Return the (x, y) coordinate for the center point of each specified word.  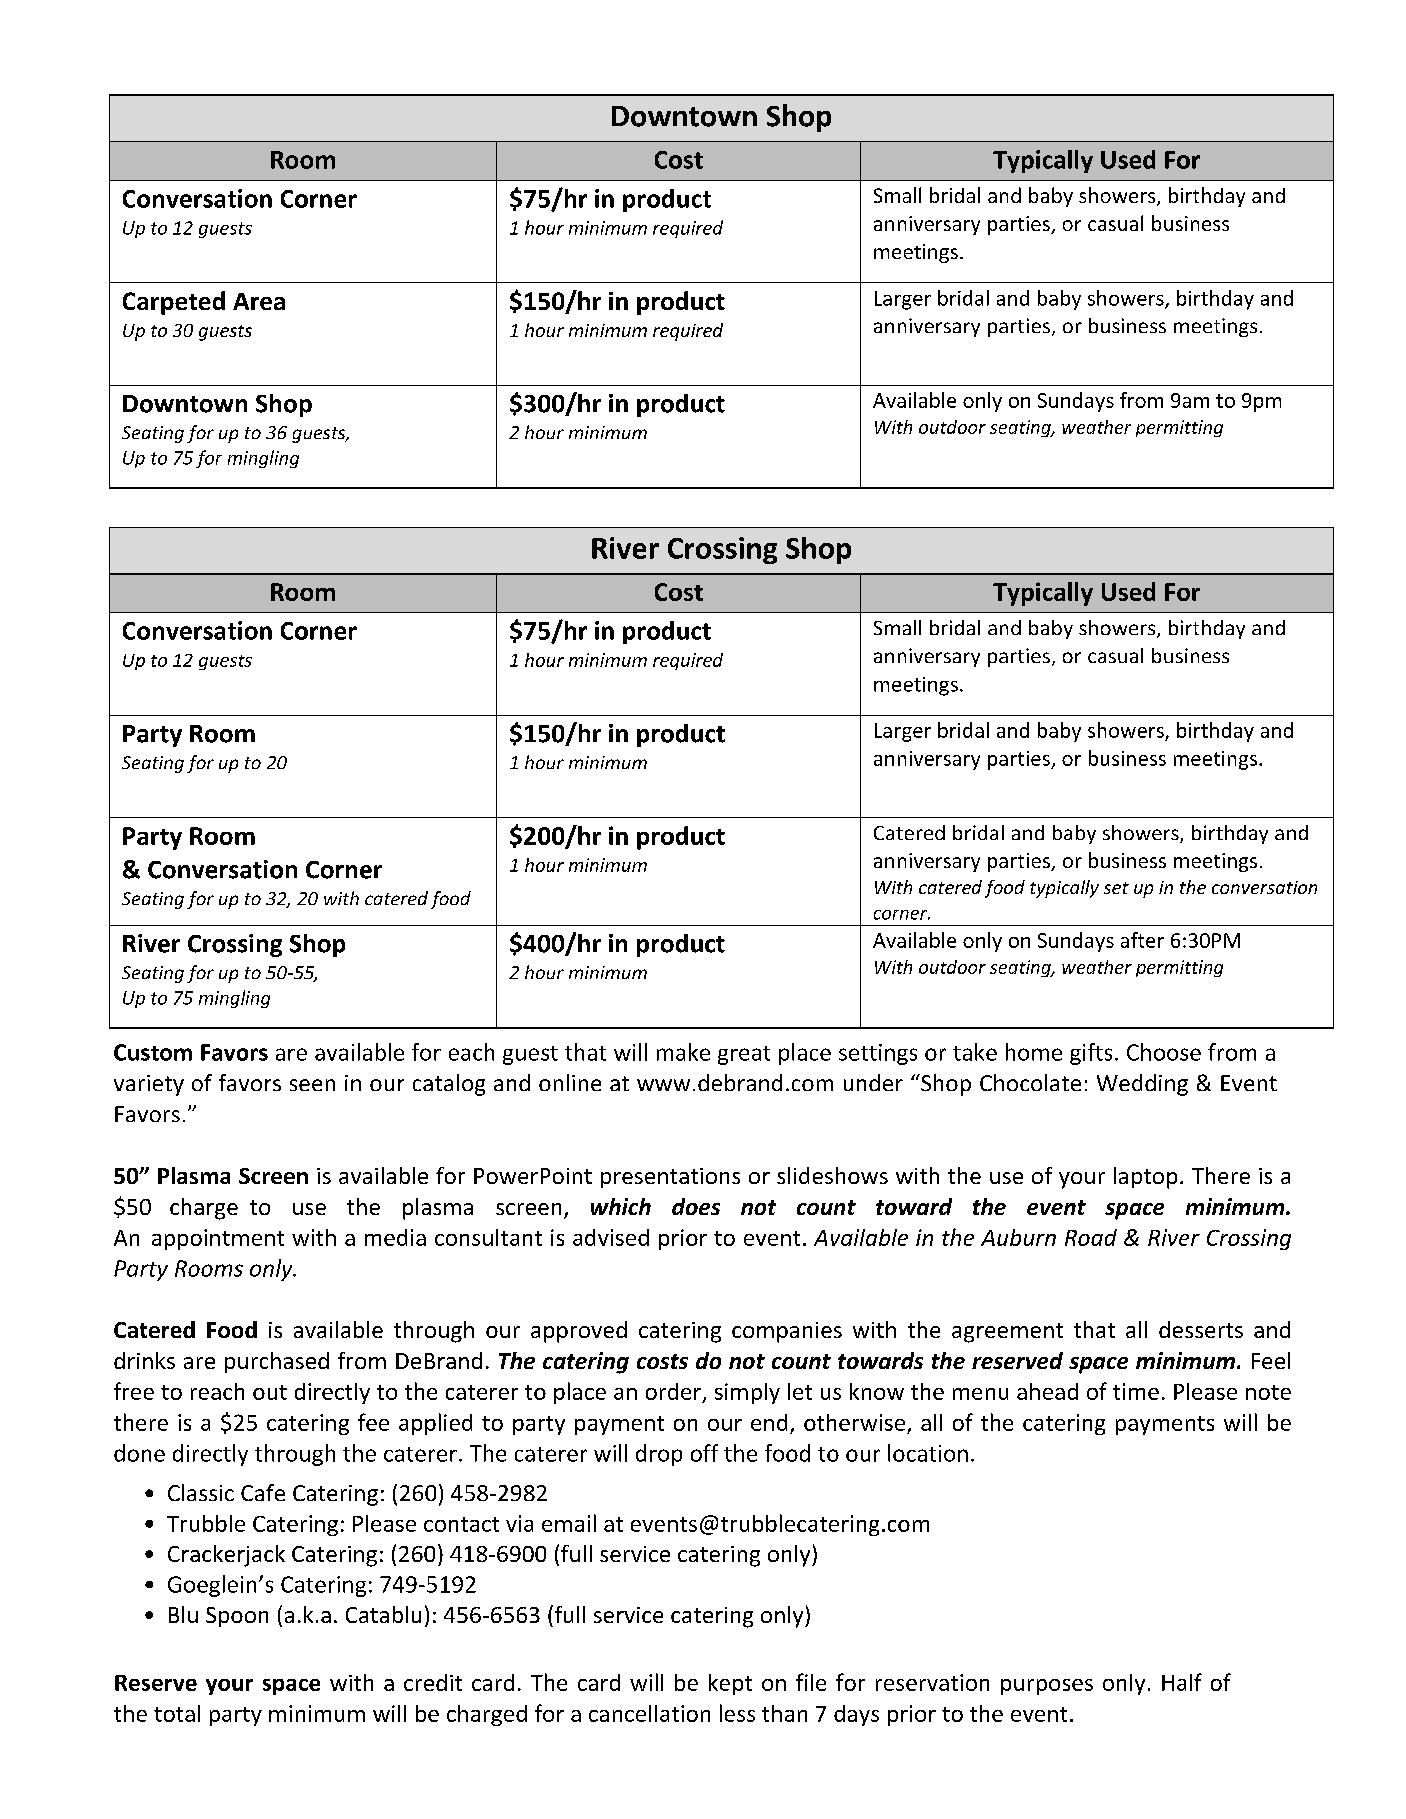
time (1136, 1391)
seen (312, 1085)
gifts (1091, 1054)
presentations (670, 1178)
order (674, 1393)
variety (149, 1085)
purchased (277, 1362)
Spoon (237, 1617)
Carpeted (174, 303)
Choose (1164, 1052)
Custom (153, 1052)
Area (259, 301)
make (683, 1052)
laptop (1145, 1178)
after (1142, 940)
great (744, 1055)
